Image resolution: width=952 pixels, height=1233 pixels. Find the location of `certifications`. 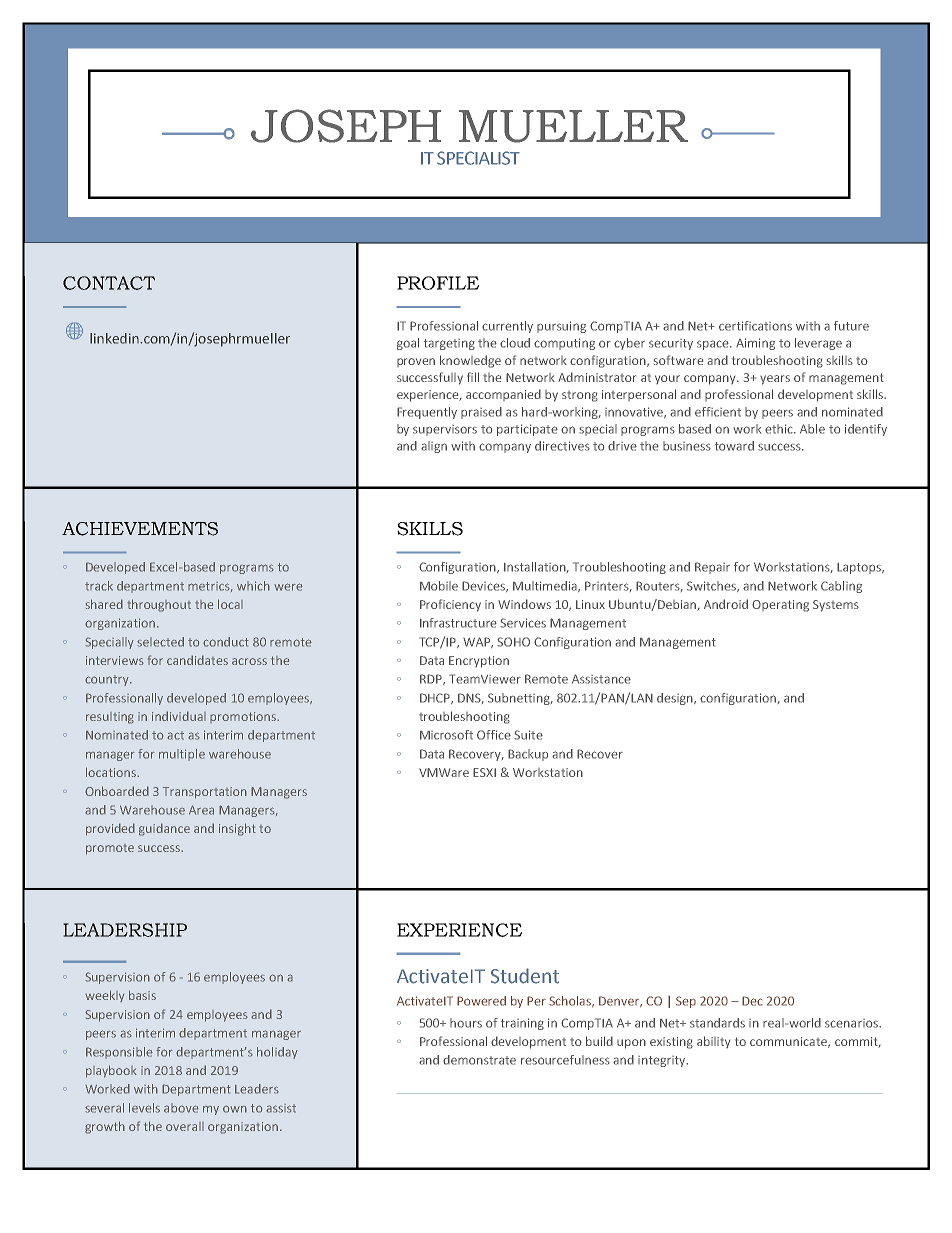

certifications is located at coordinates (755, 326).
